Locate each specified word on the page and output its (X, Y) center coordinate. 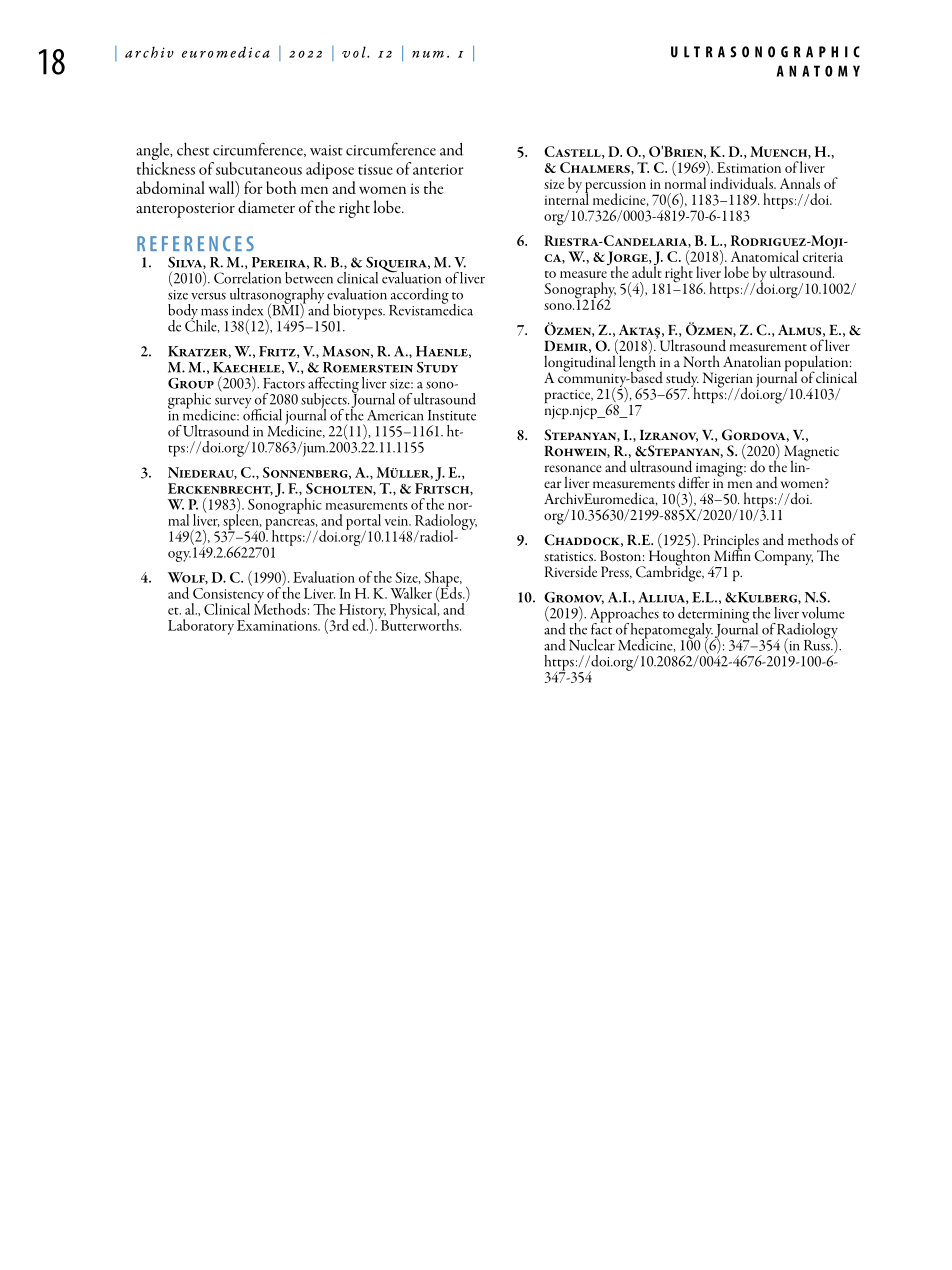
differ (694, 482)
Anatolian (752, 361)
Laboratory (201, 627)
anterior (438, 169)
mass (214, 312)
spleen (242, 522)
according (419, 297)
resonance (572, 468)
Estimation (749, 167)
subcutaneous (259, 168)
